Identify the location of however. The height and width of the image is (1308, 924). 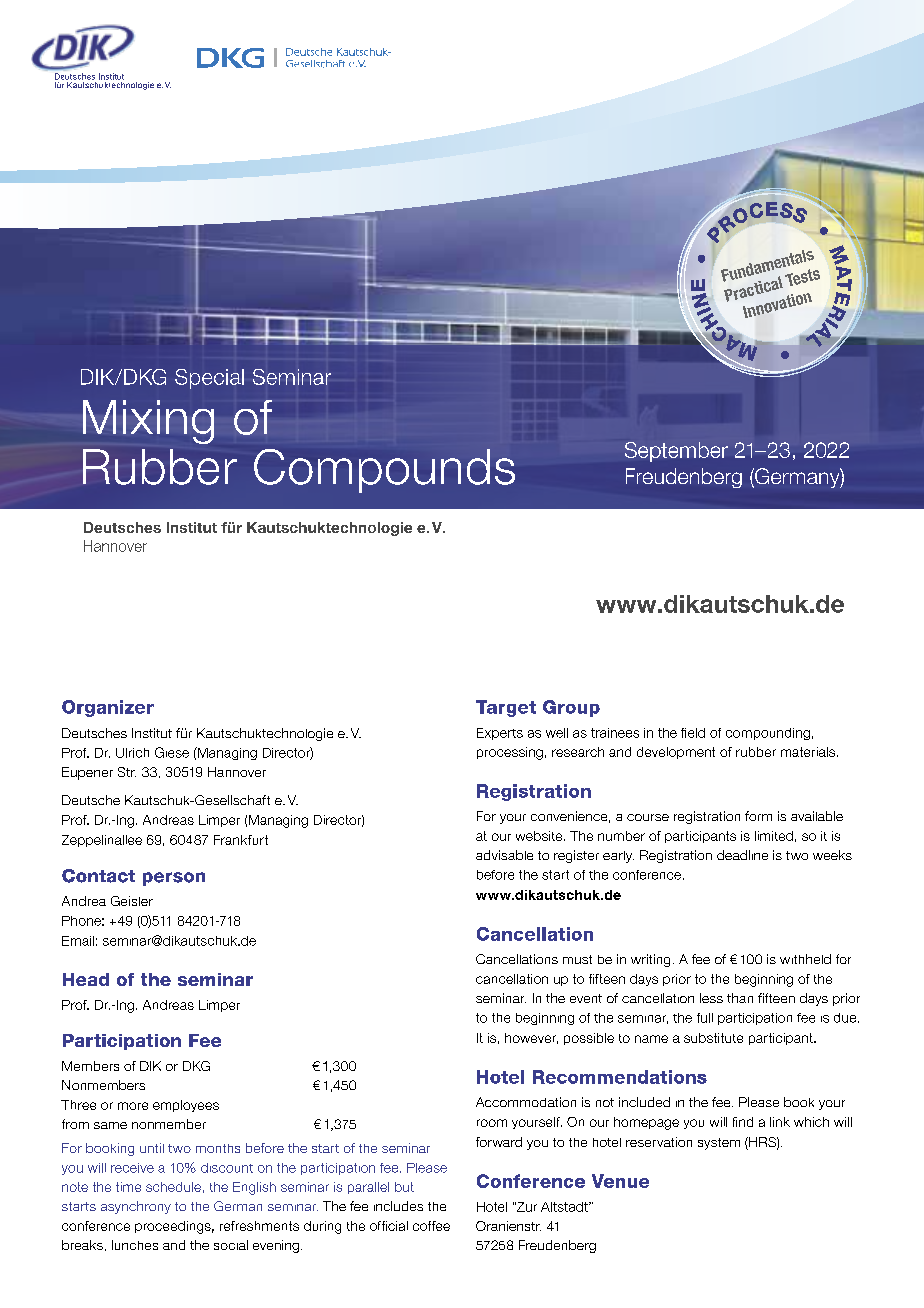
(531, 1038).
